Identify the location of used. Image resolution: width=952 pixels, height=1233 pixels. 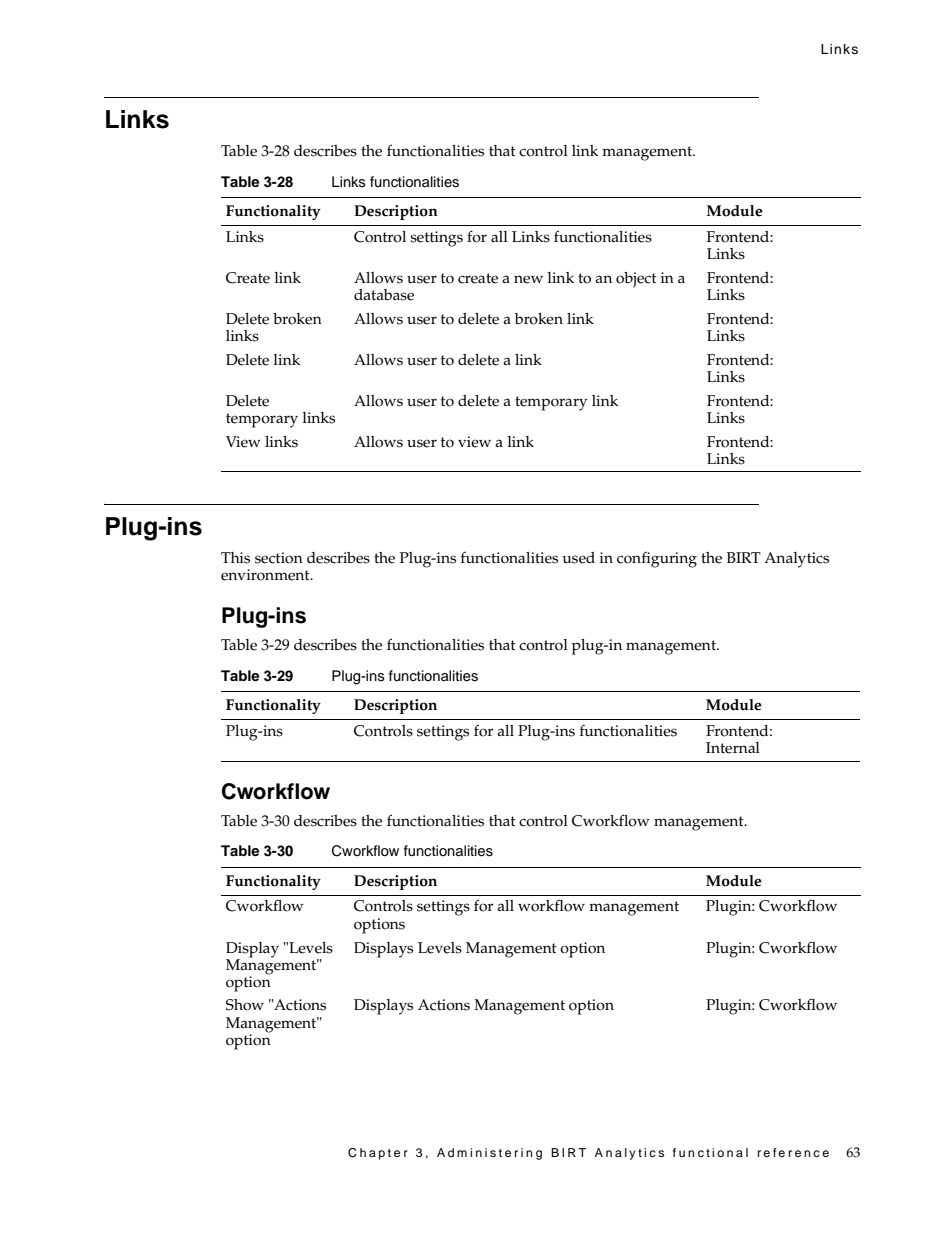
(578, 558).
